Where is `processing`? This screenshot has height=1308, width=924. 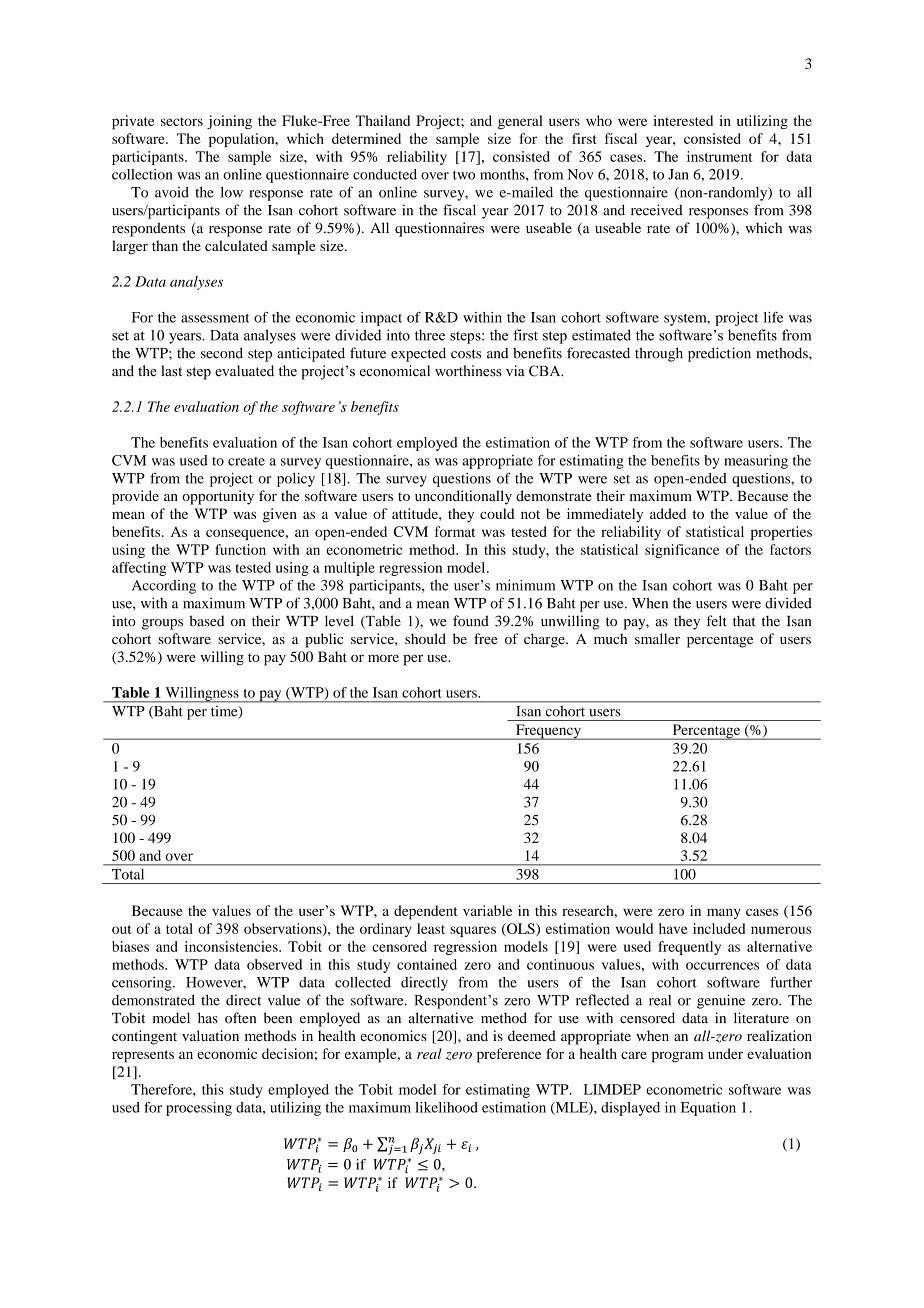
processing is located at coordinates (199, 1109).
